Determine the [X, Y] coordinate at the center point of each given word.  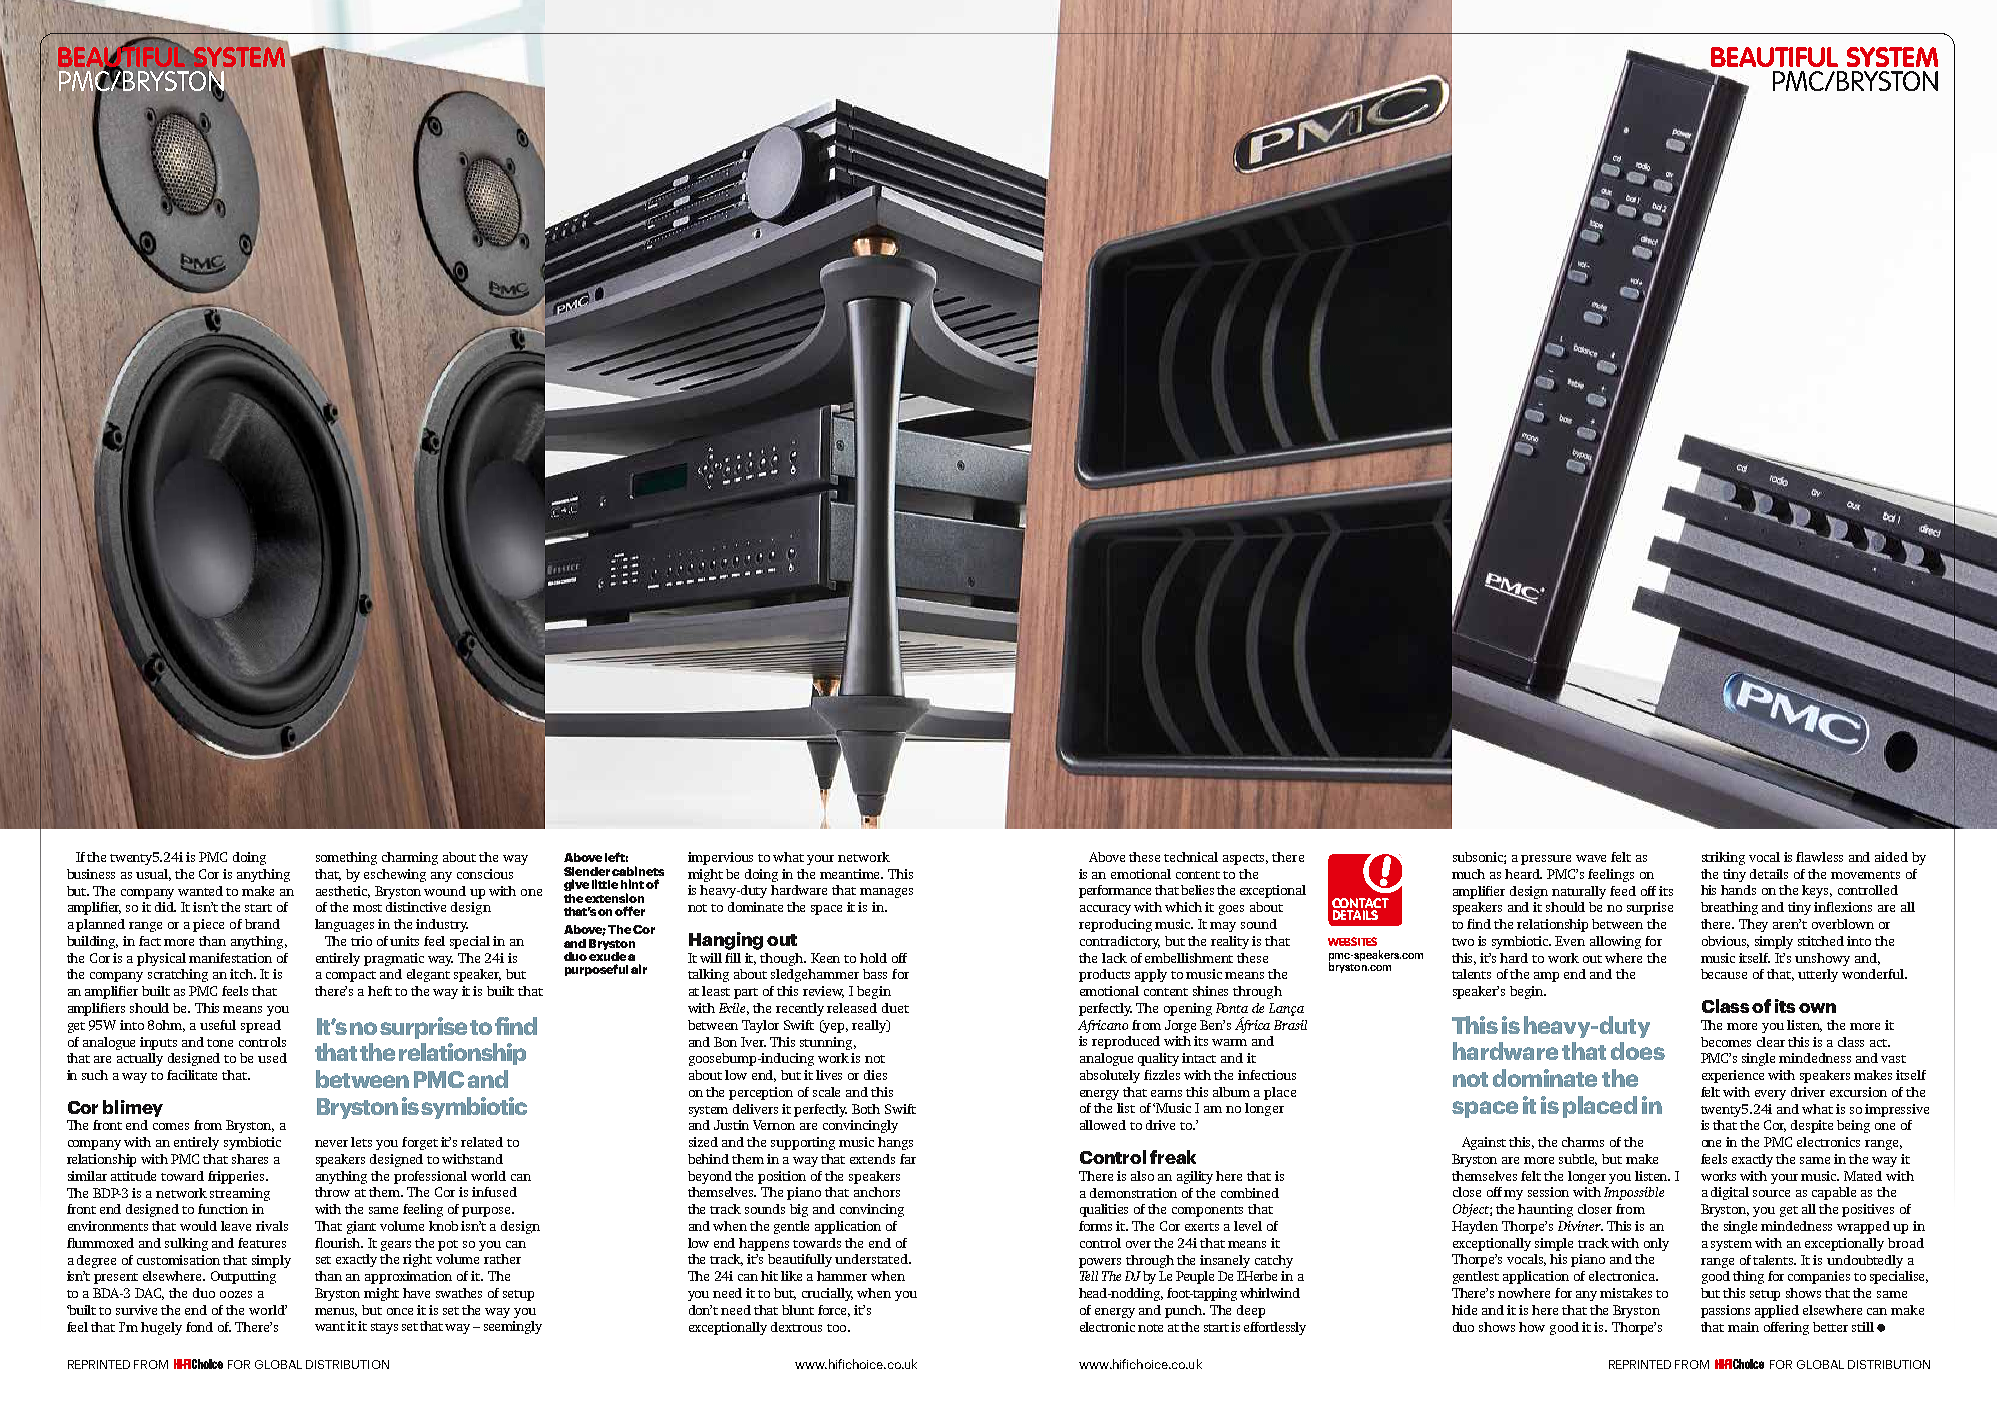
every [1770, 1095]
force [834, 1311]
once [400, 1311]
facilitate [192, 1075]
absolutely [1110, 1076]
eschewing [395, 875]
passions [1725, 1311]
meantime [851, 874]
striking [1723, 858]
